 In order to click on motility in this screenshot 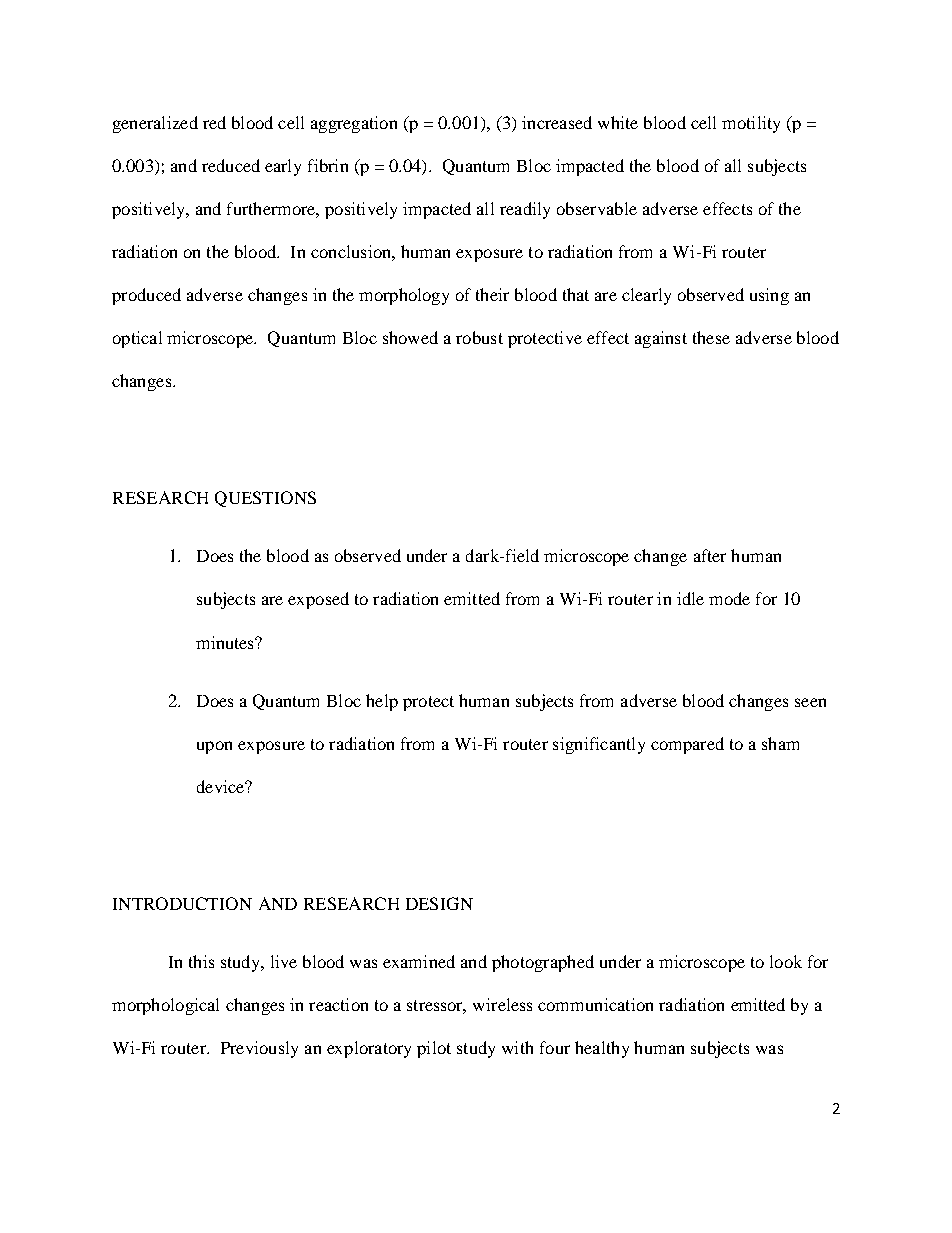, I will do `click(751, 124)`.
